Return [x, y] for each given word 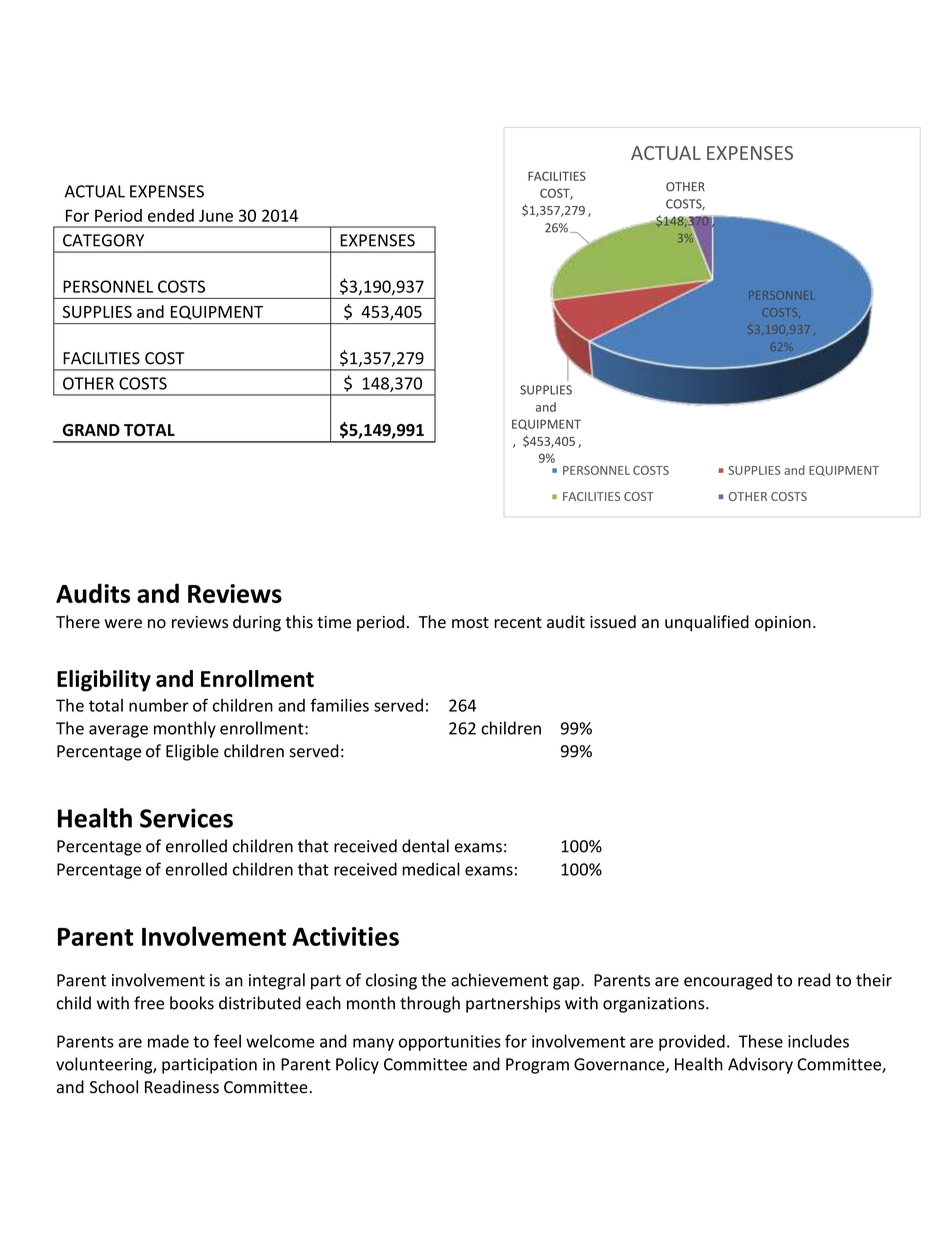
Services [186, 818]
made [168, 1041]
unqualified [707, 623]
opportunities [450, 1043]
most [470, 623]
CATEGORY [103, 240]
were [123, 624]
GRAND [91, 430]
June [216, 215]
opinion [783, 624]
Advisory [760, 1065]
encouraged [728, 981]
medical [431, 869]
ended [171, 215]
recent [518, 623]
